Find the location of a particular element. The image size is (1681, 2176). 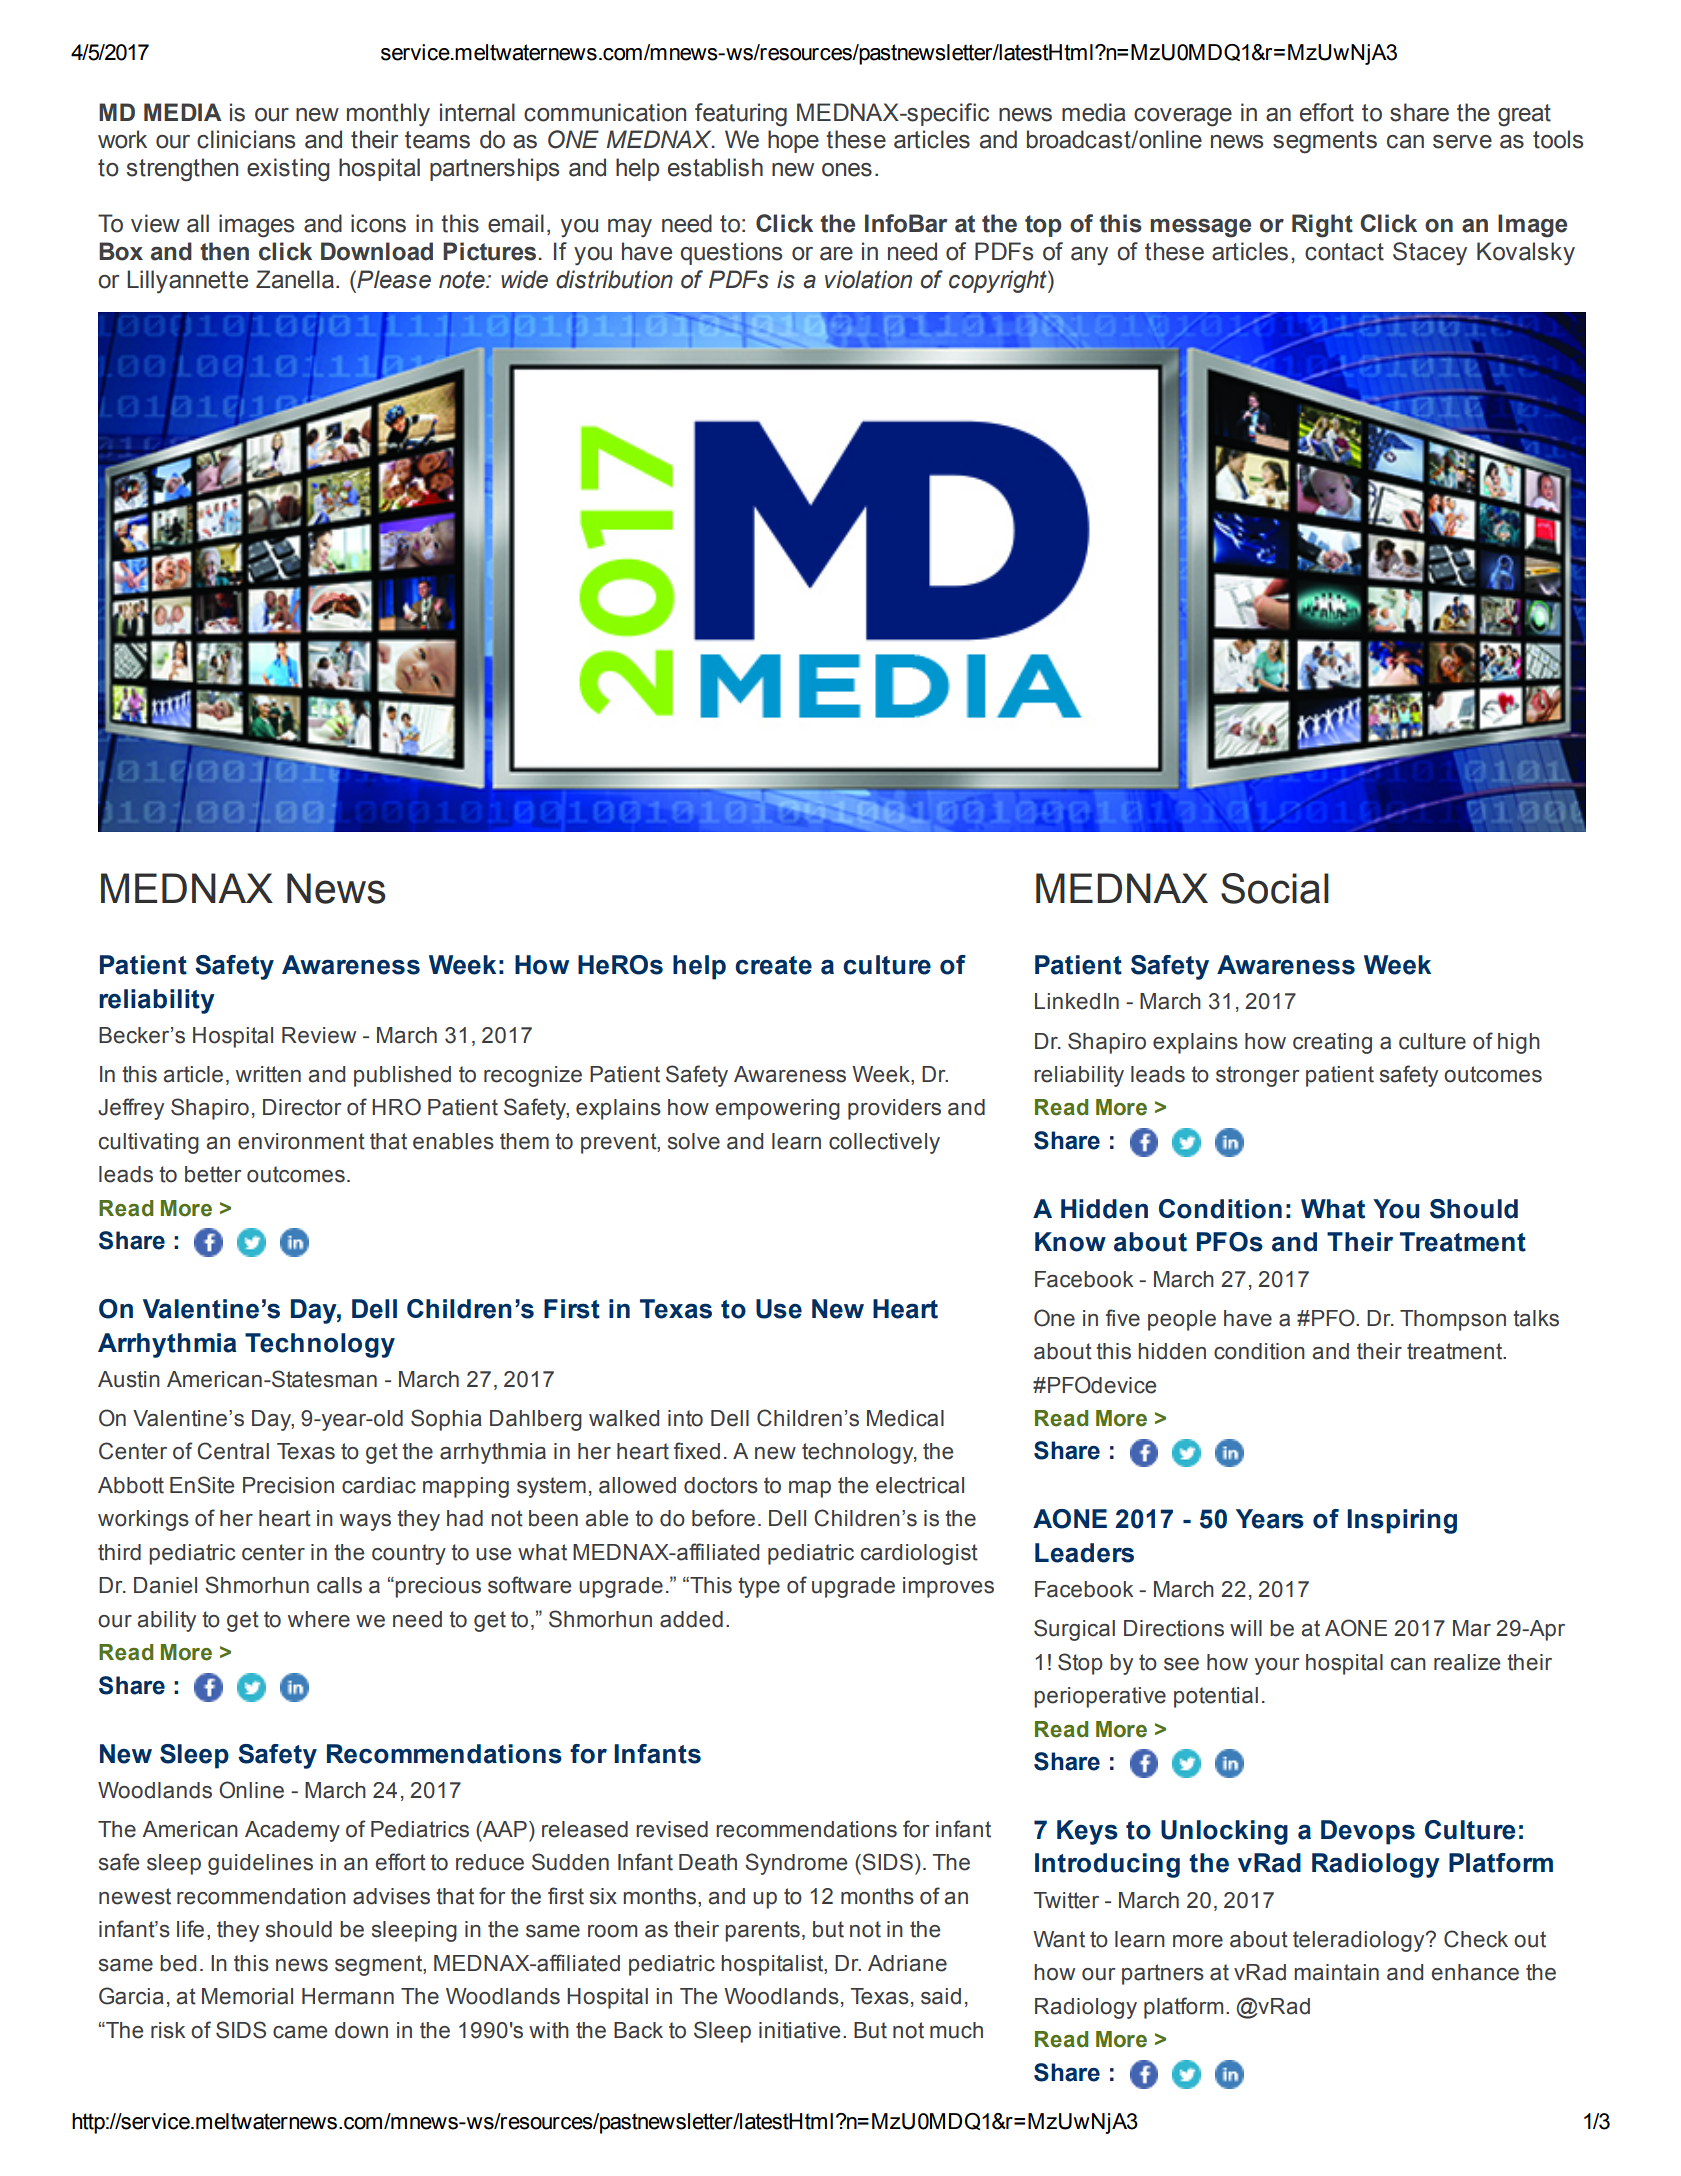

creating is located at coordinates (1332, 1043).
